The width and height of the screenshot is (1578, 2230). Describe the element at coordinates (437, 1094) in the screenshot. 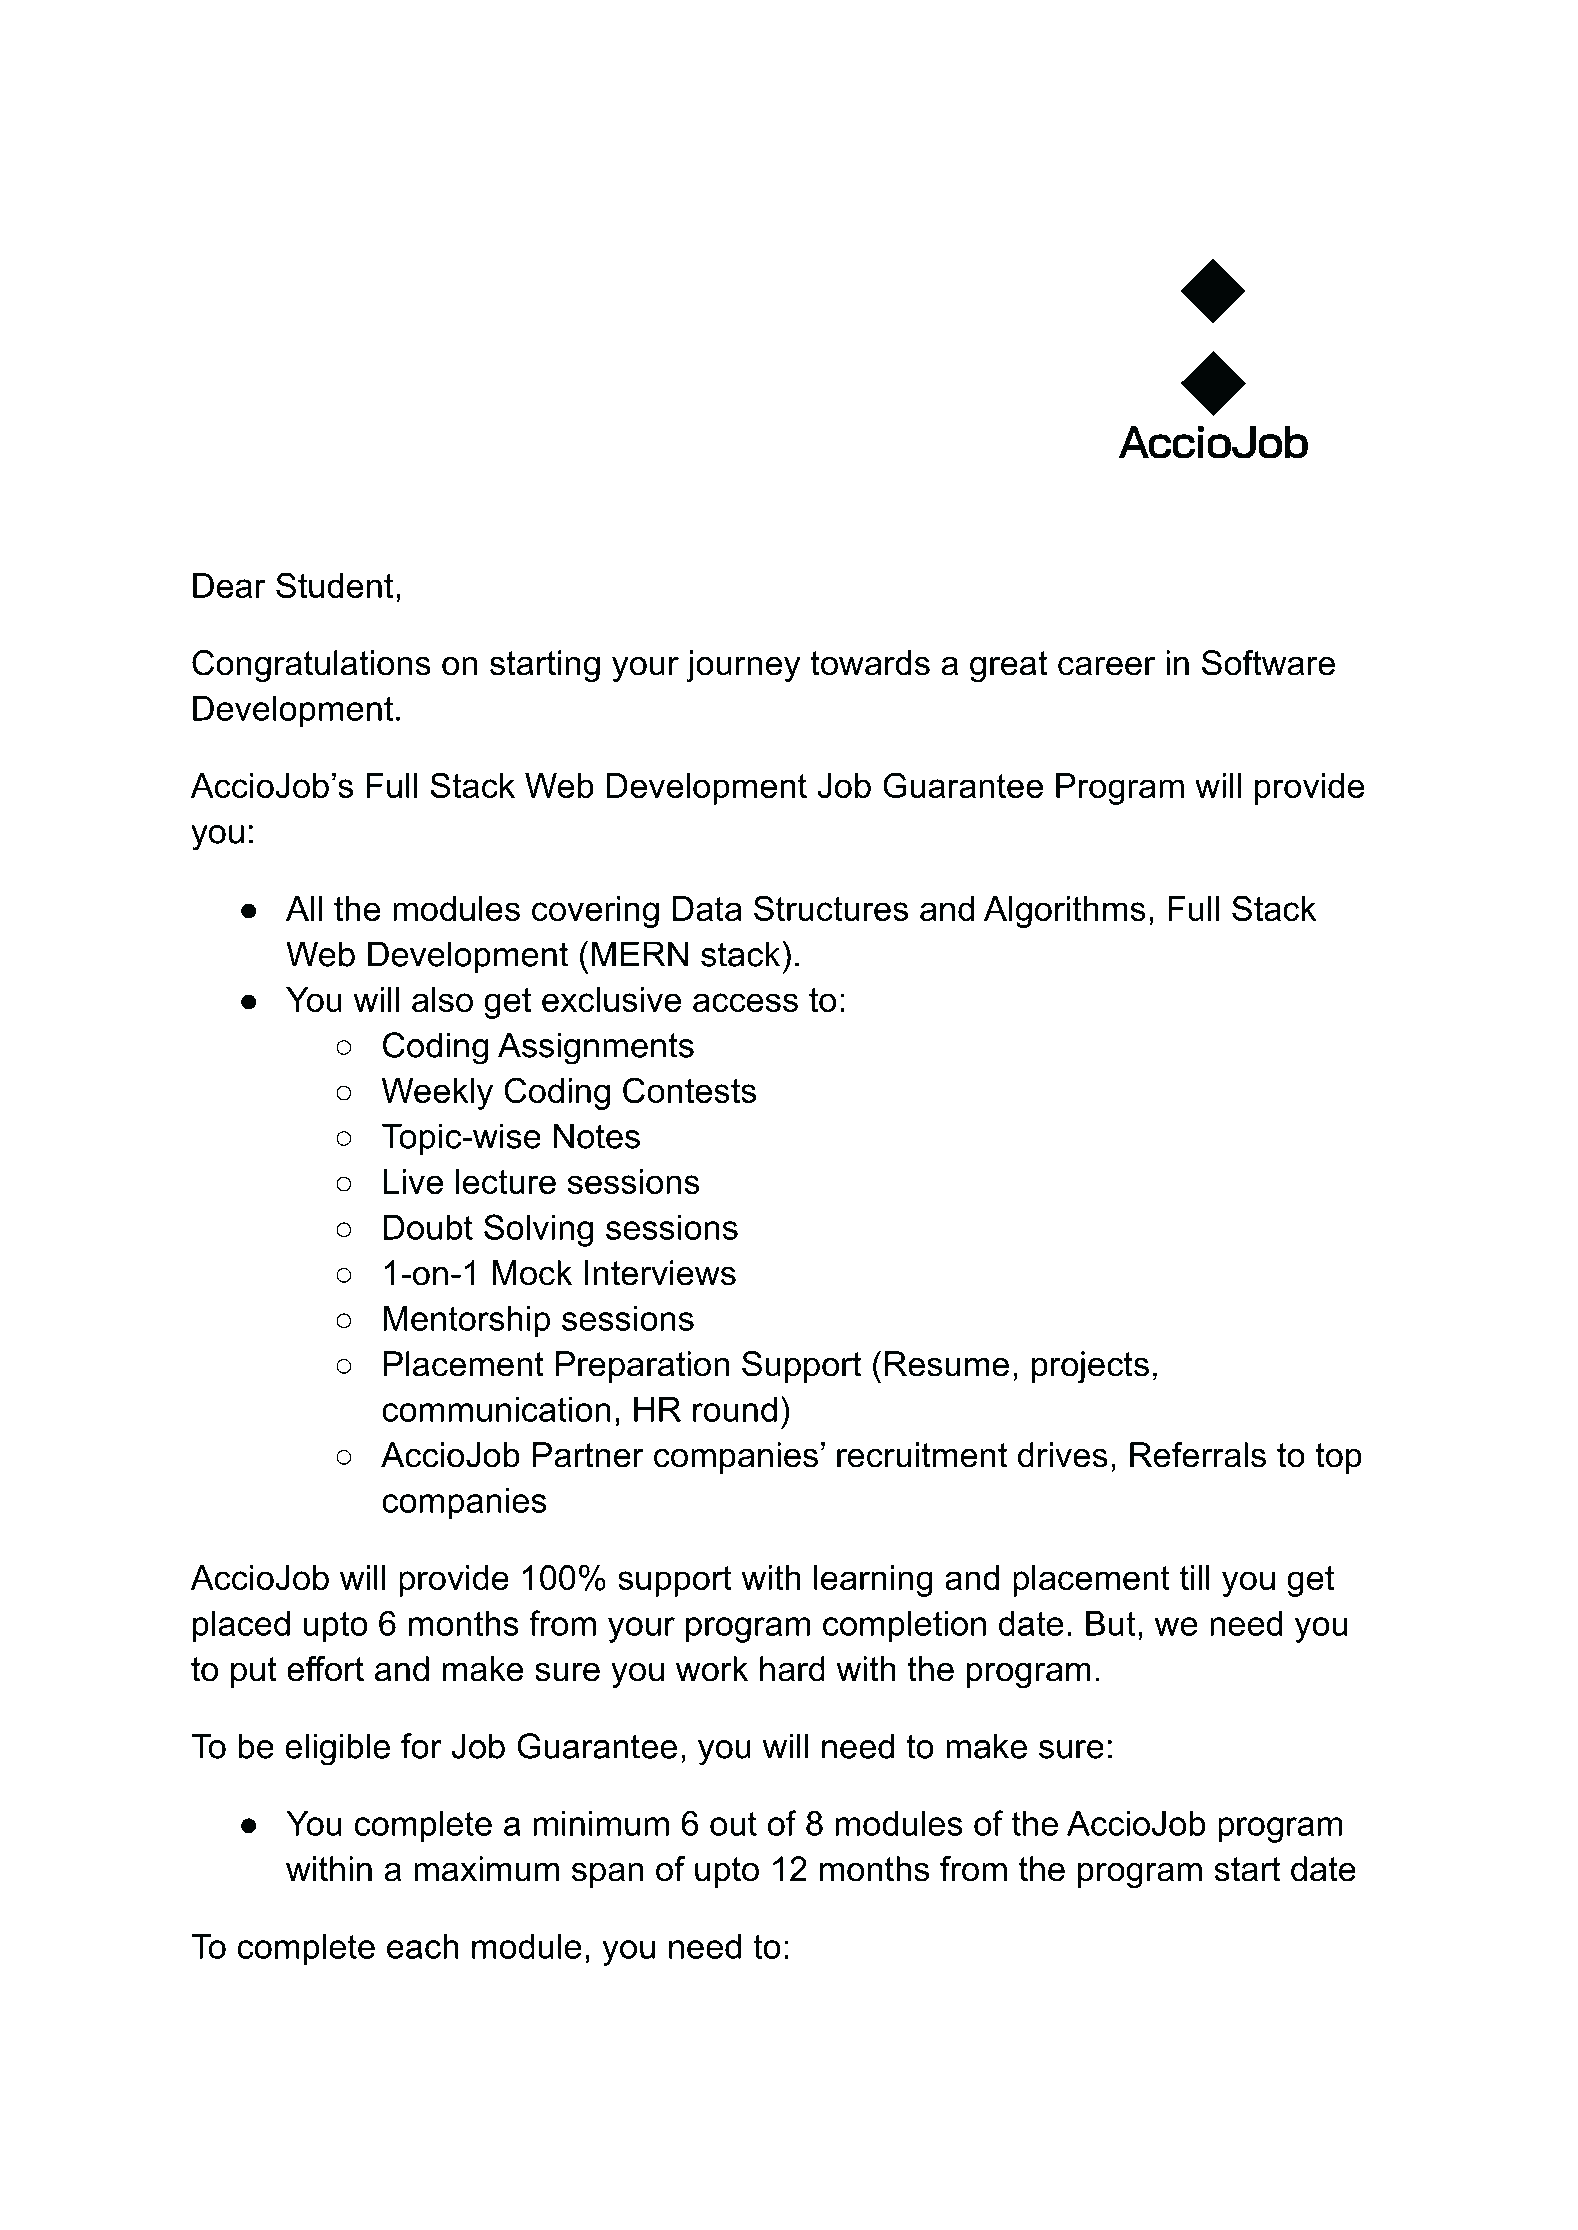

I see `Weekly` at that location.
